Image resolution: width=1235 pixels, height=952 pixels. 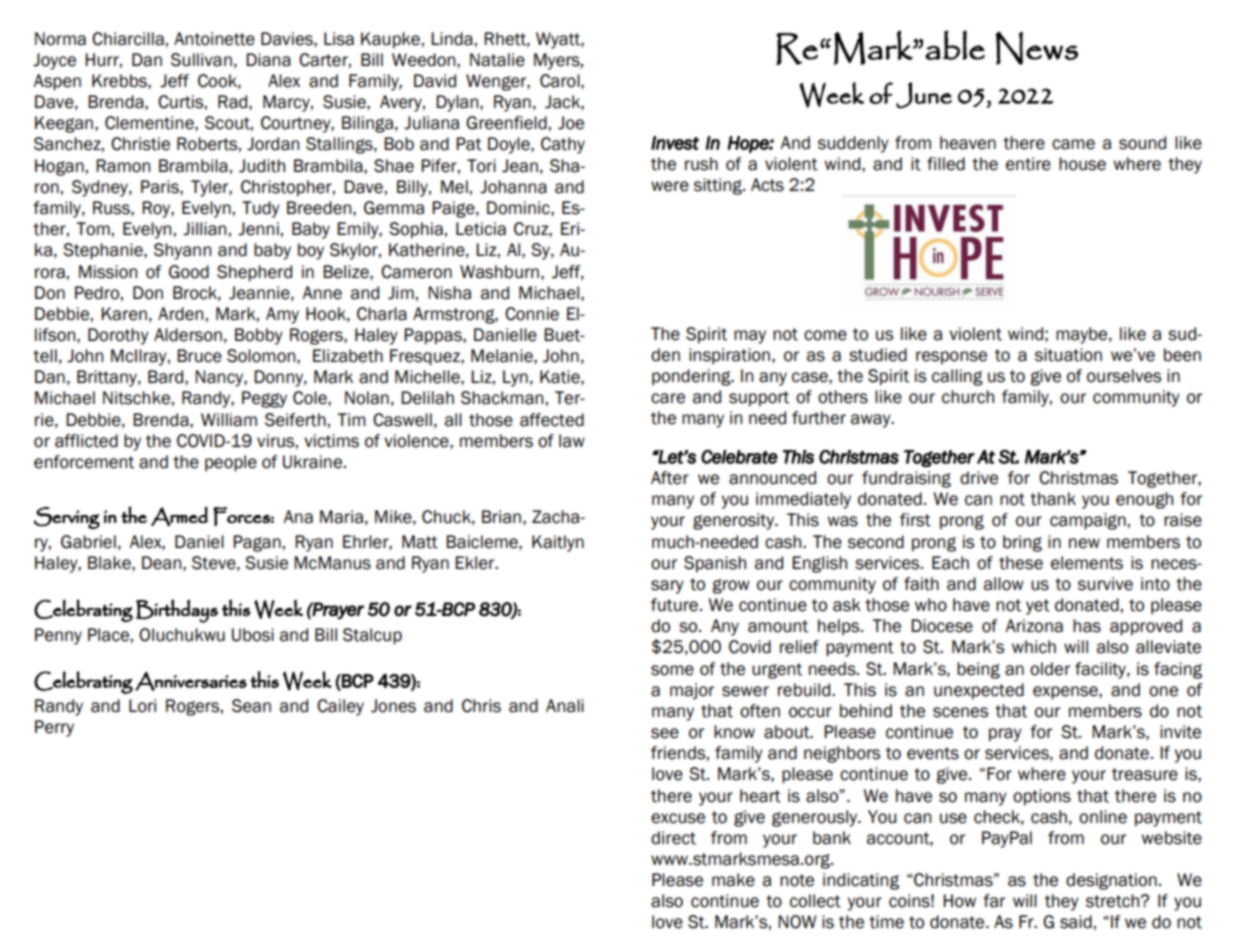 What do you see at coordinates (191, 681) in the image?
I see `Anniversaries` at bounding box center [191, 681].
